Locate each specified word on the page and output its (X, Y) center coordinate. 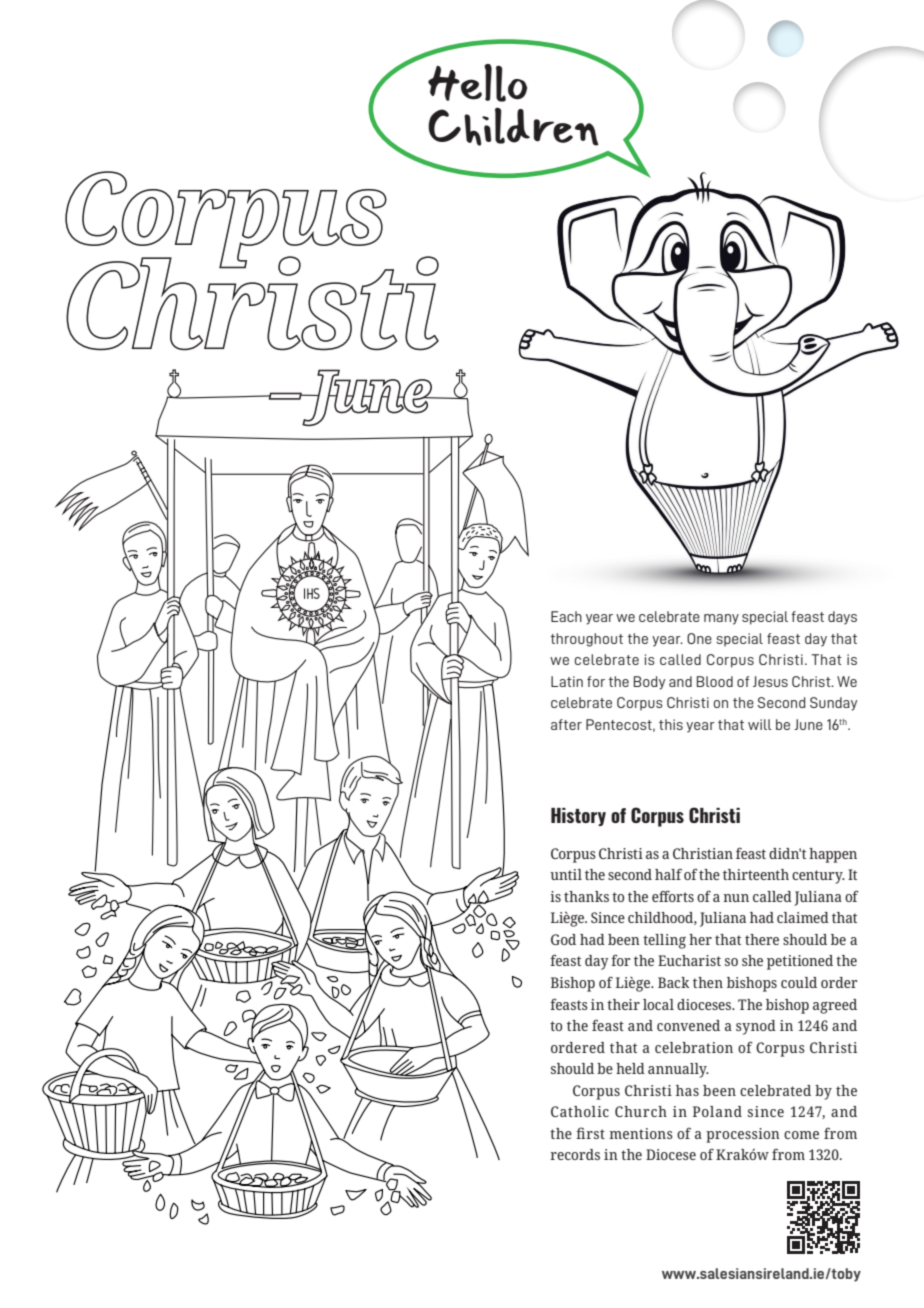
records (575, 1154)
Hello (477, 83)
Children (513, 126)
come (801, 1135)
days (842, 618)
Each (566, 616)
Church (641, 1111)
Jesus (770, 681)
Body (649, 683)
